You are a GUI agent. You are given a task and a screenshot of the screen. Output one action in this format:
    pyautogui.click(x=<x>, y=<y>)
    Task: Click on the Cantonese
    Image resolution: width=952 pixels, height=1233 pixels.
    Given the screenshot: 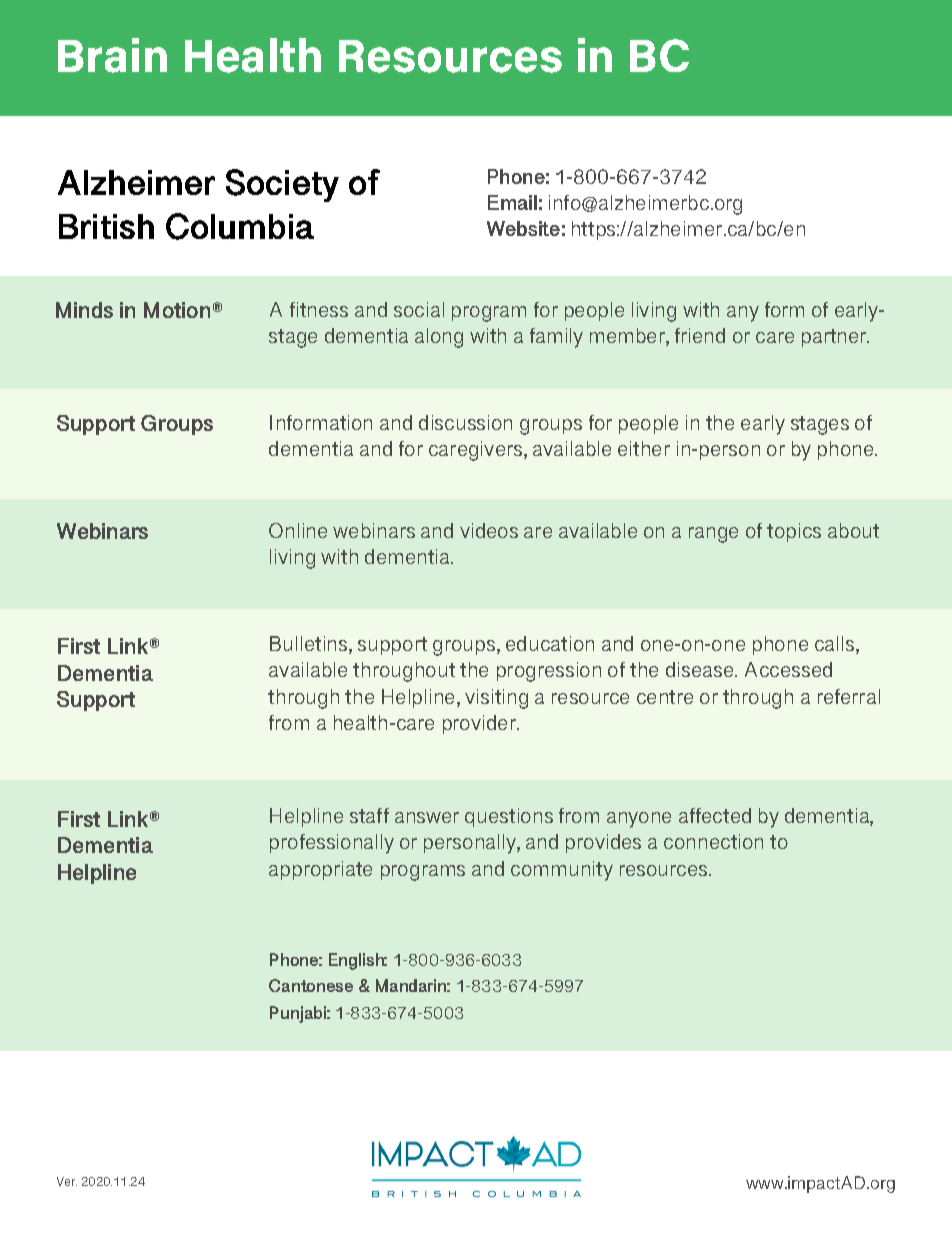 What is the action you would take?
    pyautogui.click(x=311, y=985)
